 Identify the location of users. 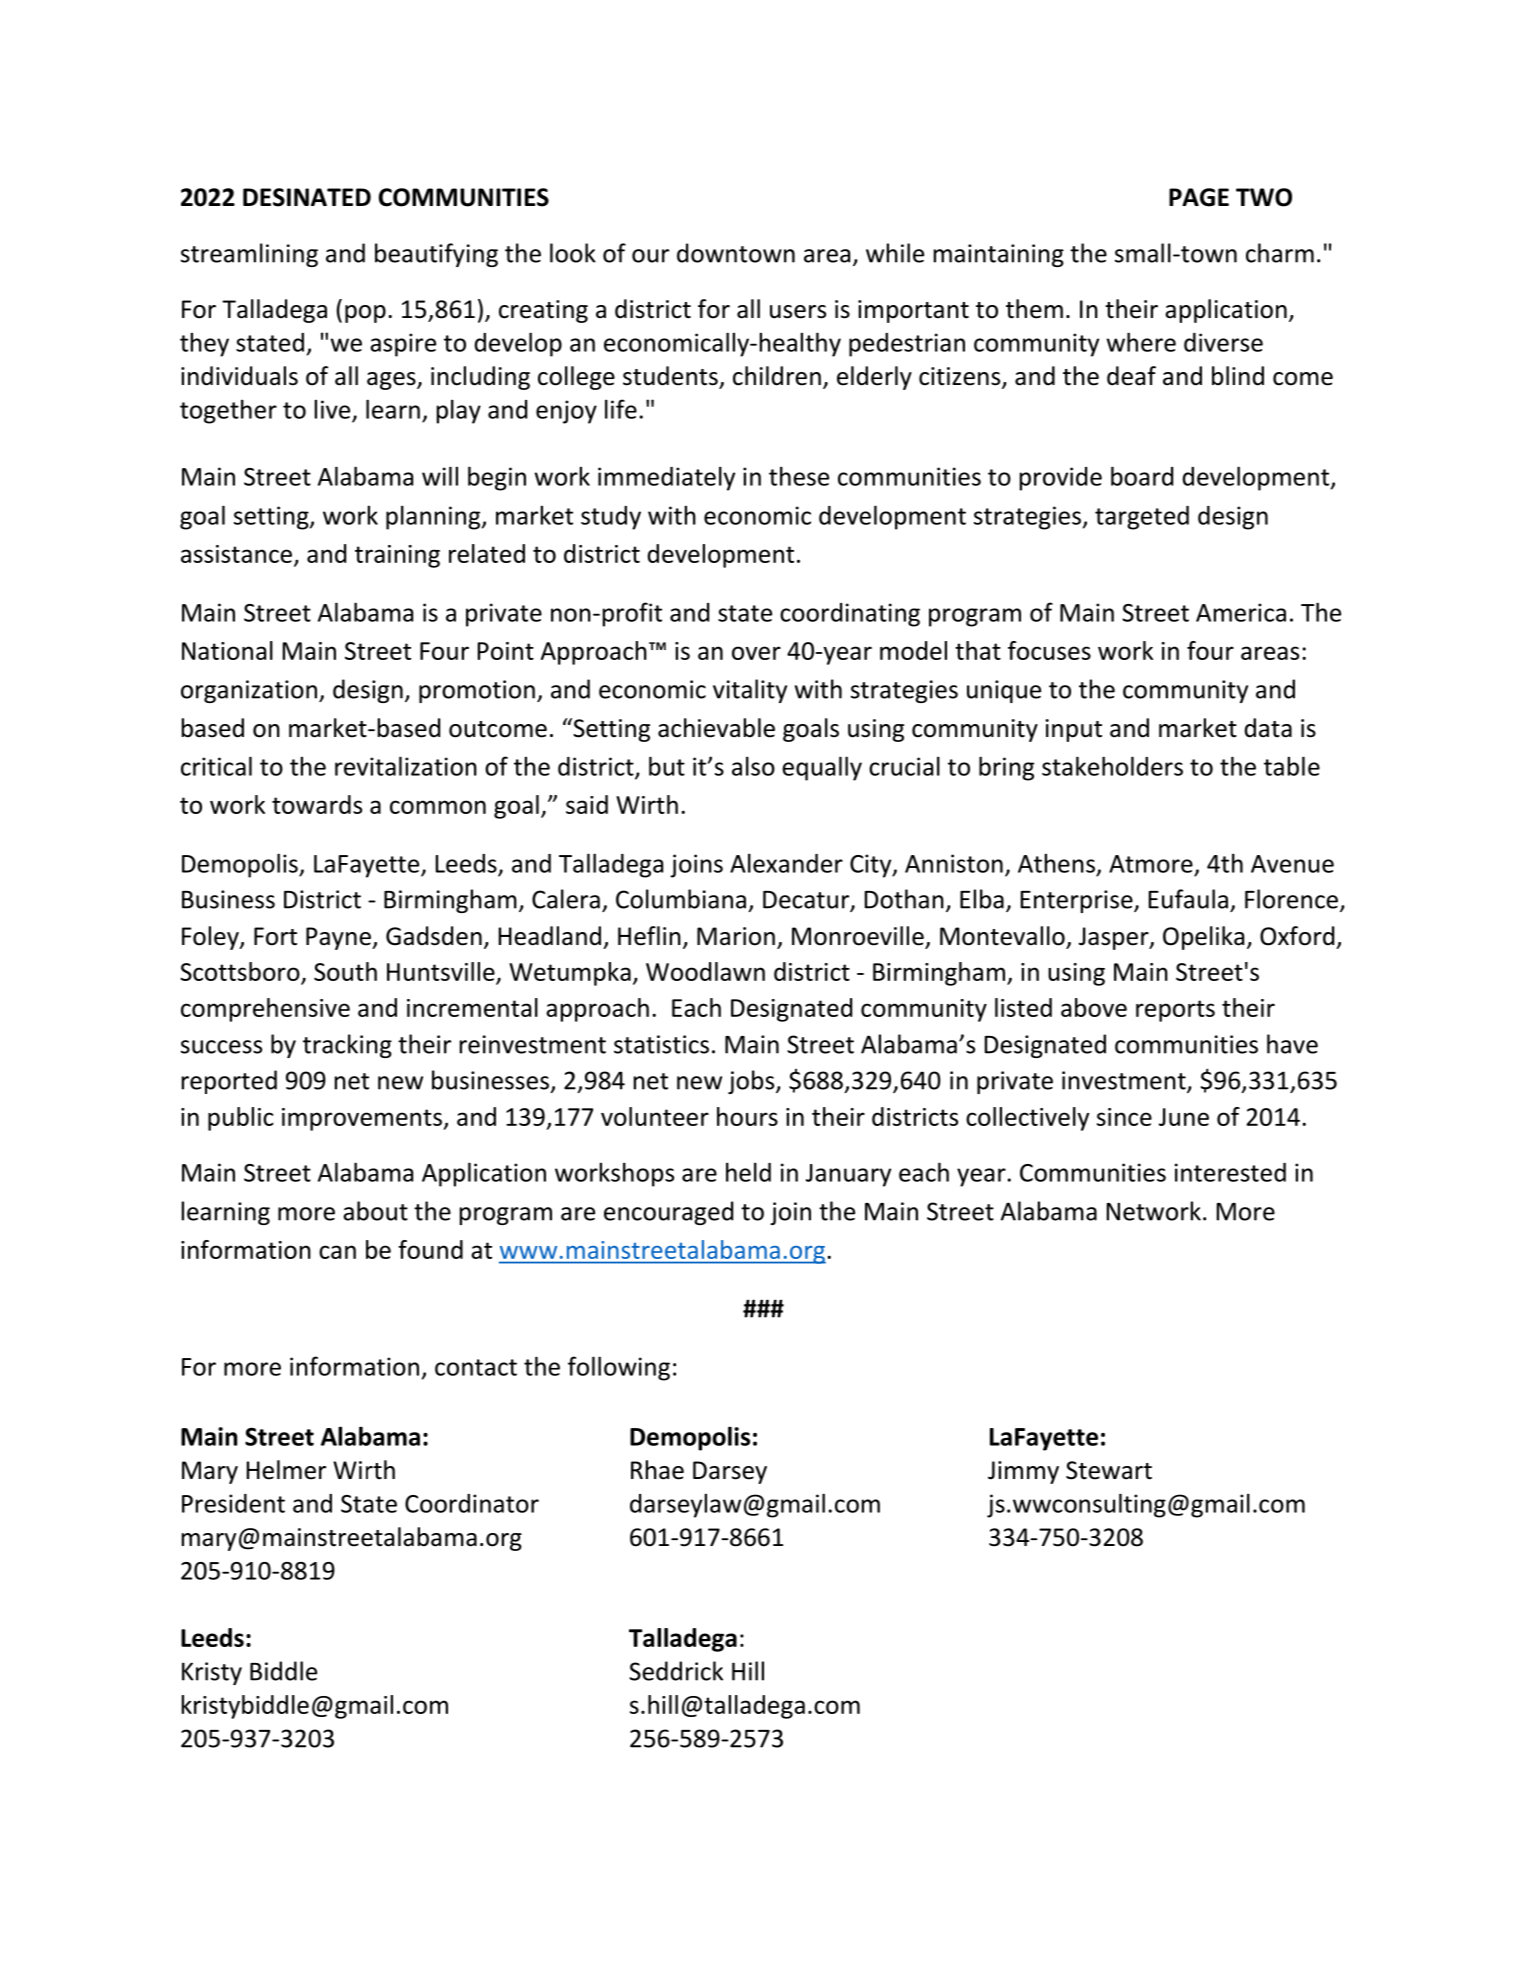
(798, 312).
